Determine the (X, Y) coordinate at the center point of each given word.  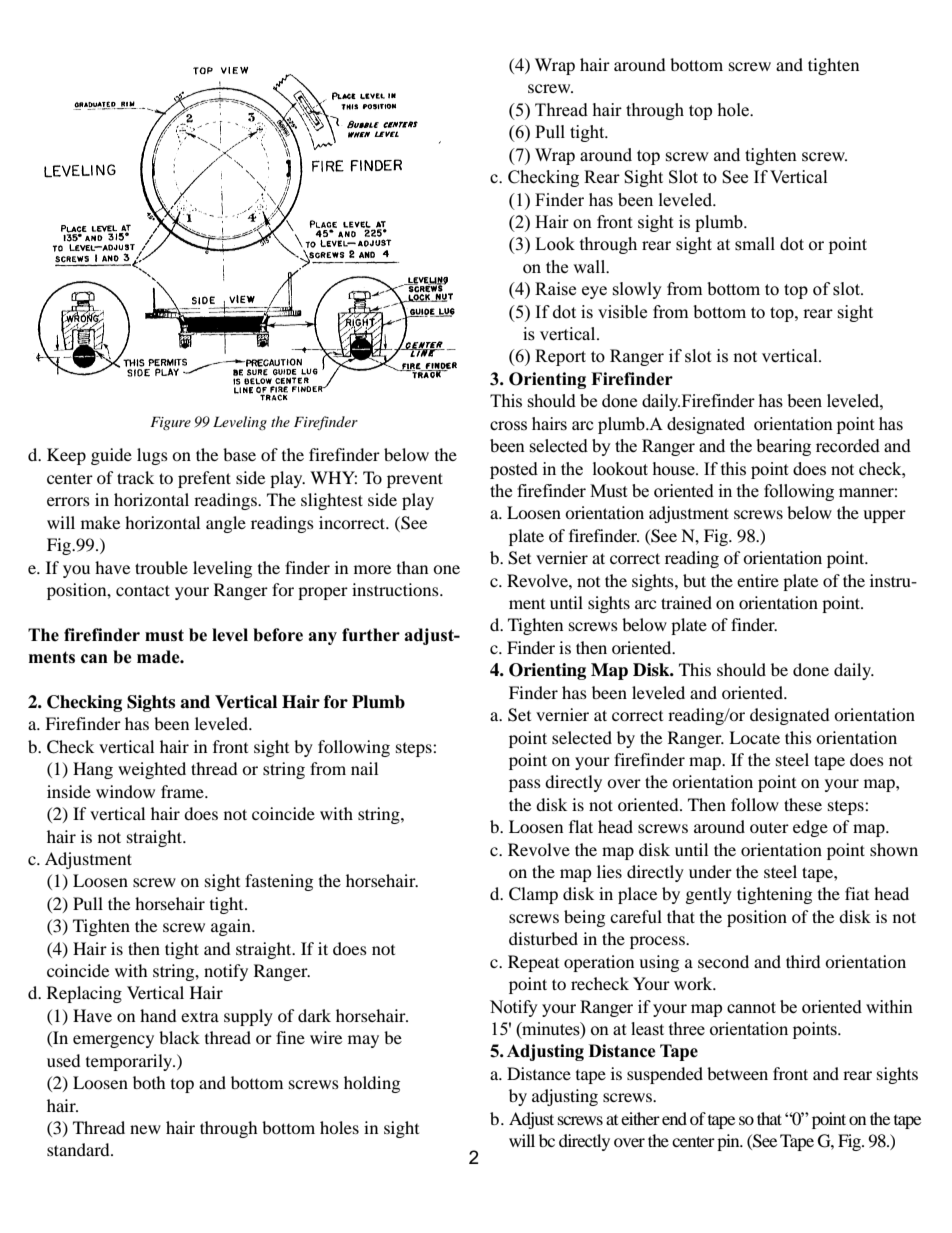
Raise (555, 289)
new (145, 1129)
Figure (170, 423)
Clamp (533, 895)
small (755, 244)
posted (514, 470)
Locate (754, 737)
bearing (783, 447)
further (371, 635)
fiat (857, 893)
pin (729, 1142)
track (135, 477)
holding (372, 1084)
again (232, 927)
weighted (152, 770)
